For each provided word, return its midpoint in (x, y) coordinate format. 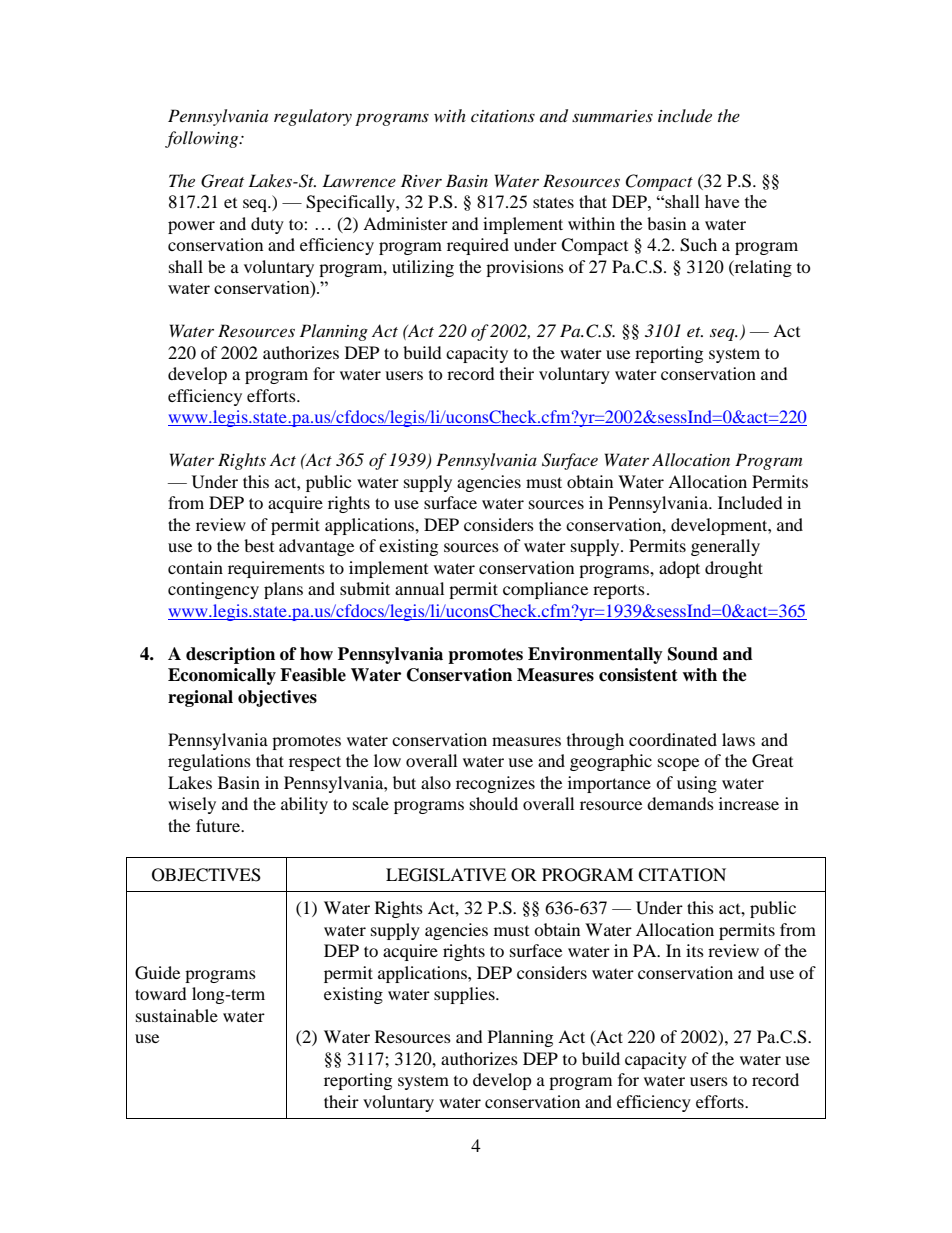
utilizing (423, 268)
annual (419, 588)
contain (195, 567)
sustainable (177, 1015)
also (436, 782)
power (191, 227)
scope (678, 764)
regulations (209, 762)
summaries (612, 116)
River (421, 180)
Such (698, 245)
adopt (679, 569)
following (203, 139)
